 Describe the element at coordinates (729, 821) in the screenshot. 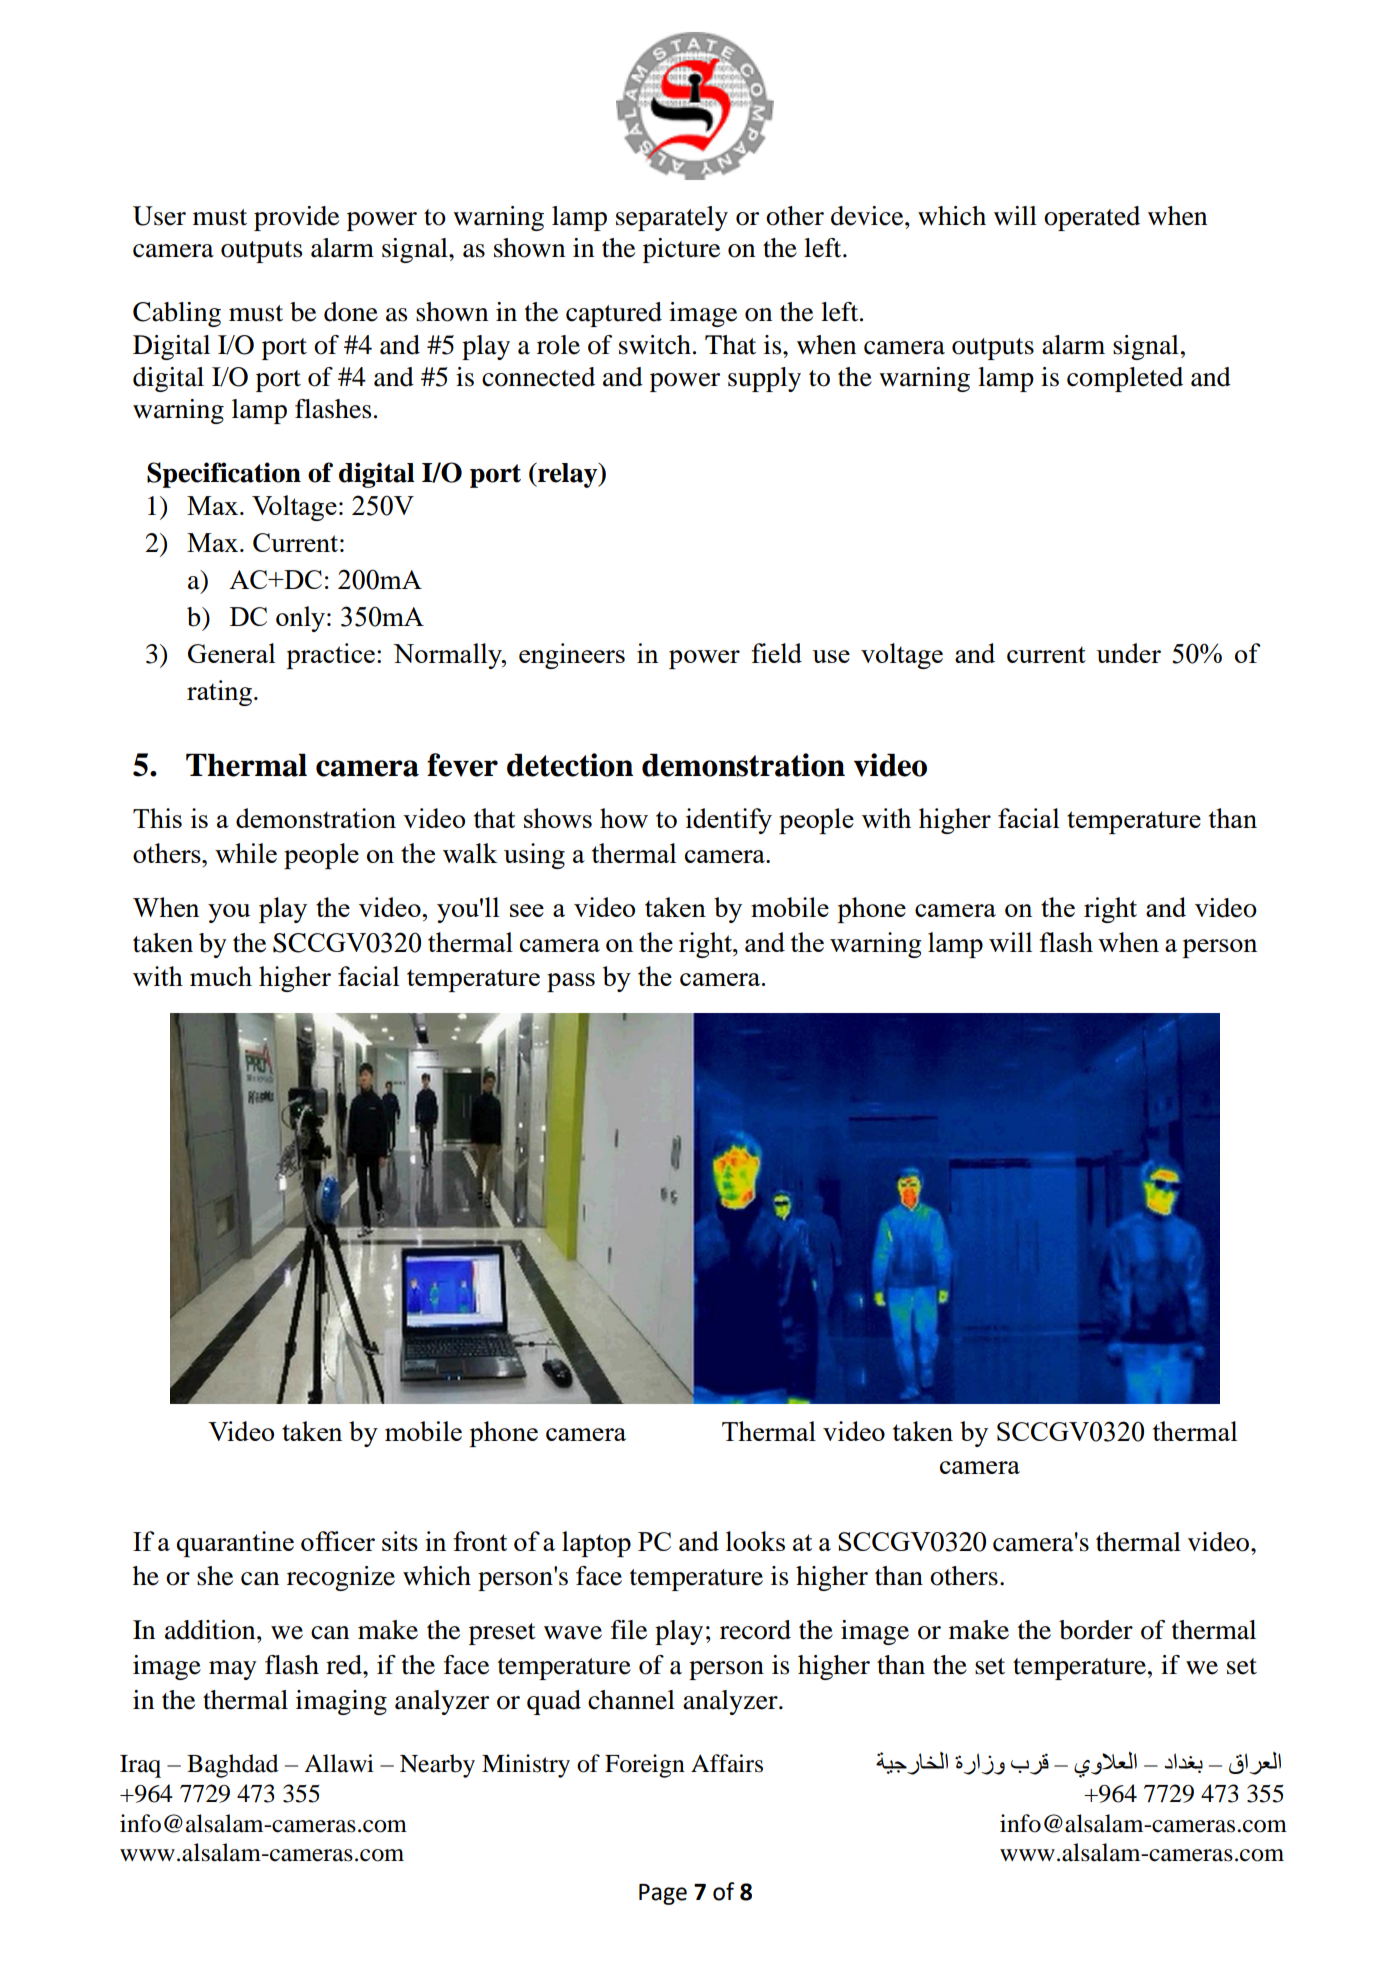

I see `identify` at that location.
